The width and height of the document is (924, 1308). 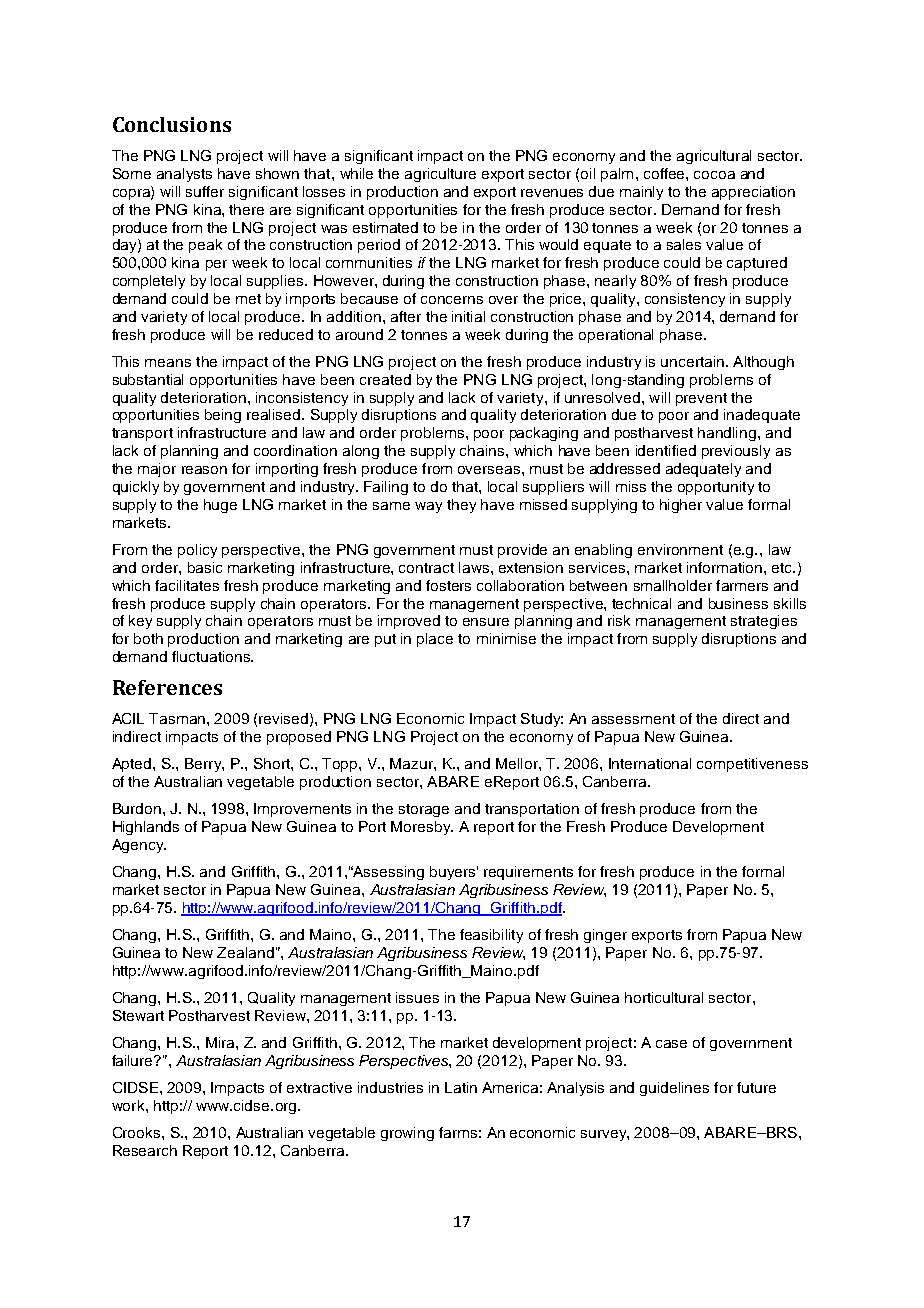 I want to click on analysts, so click(x=184, y=175).
